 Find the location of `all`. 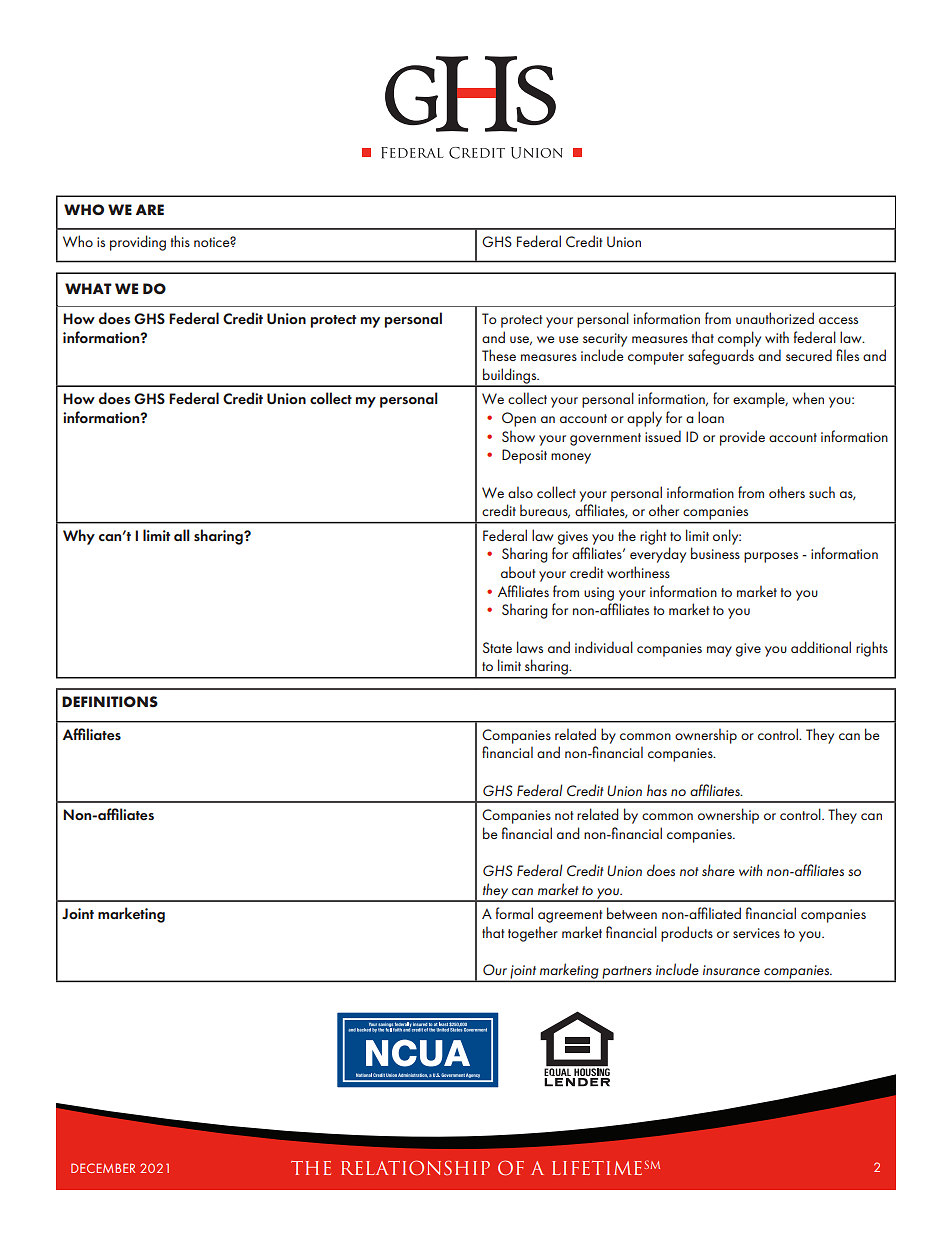

all is located at coordinates (182, 535).
